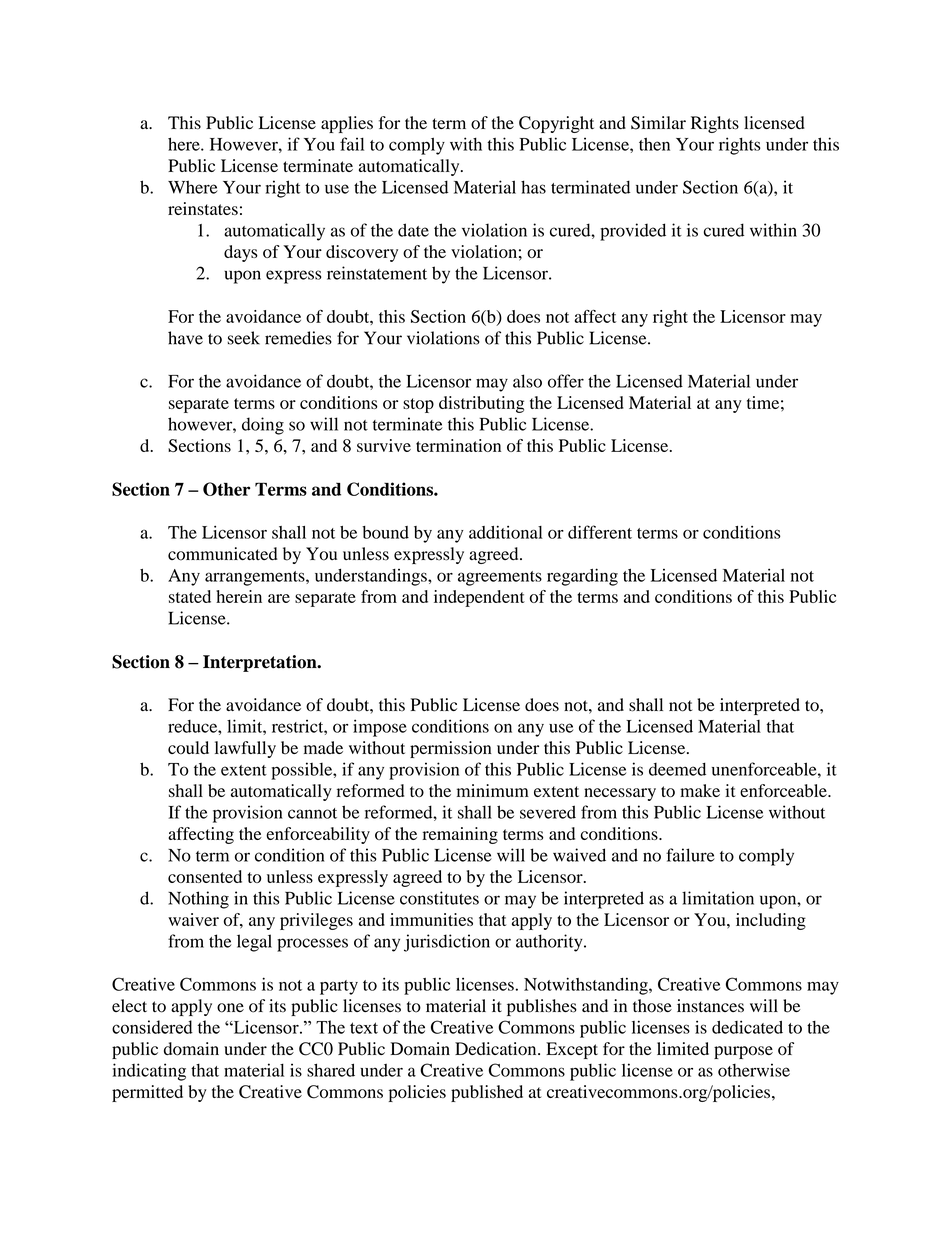 The height and width of the screenshot is (1233, 952). I want to click on different, so click(600, 532).
